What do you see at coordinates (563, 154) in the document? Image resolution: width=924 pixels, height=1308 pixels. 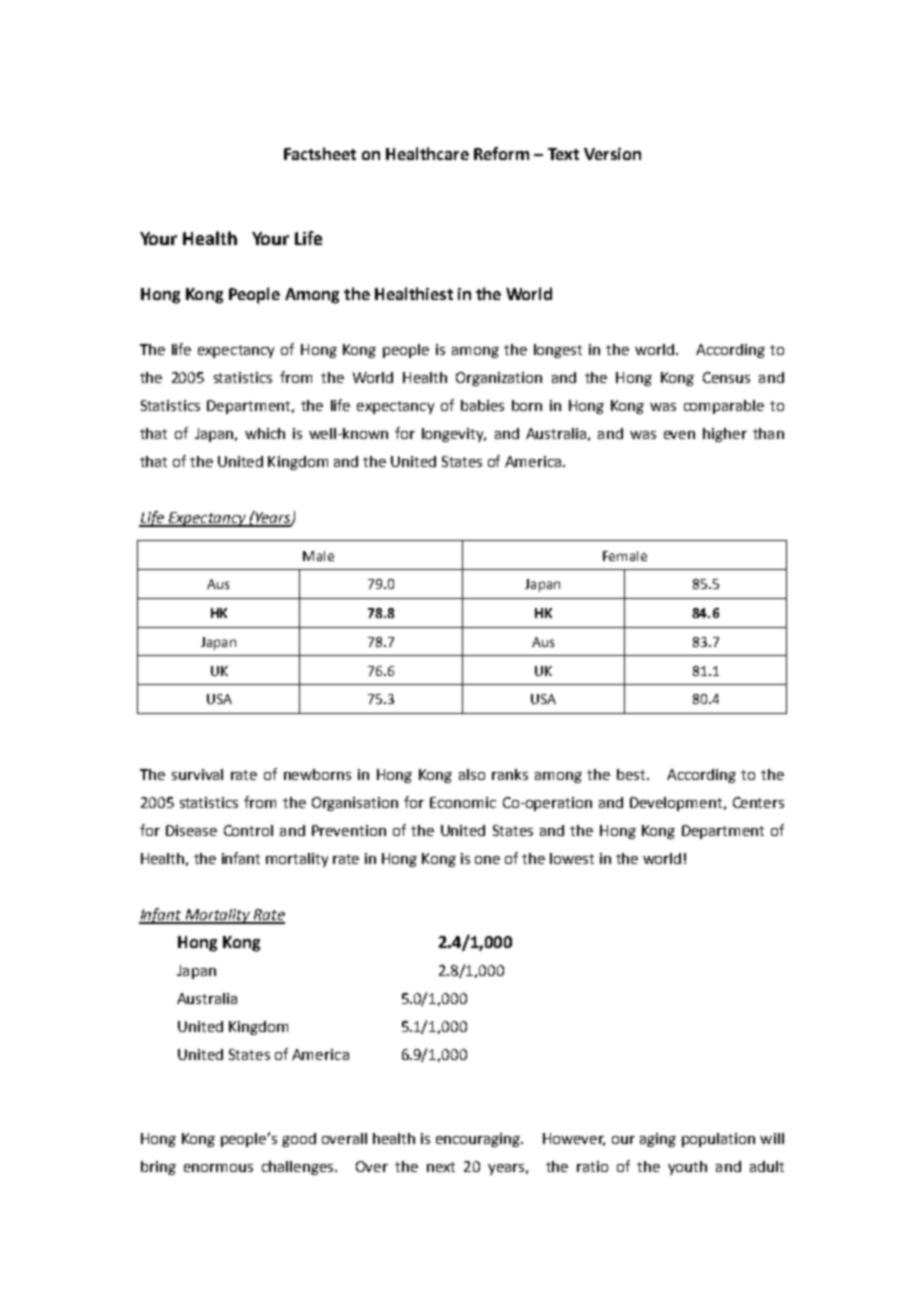 I see `Text` at bounding box center [563, 154].
